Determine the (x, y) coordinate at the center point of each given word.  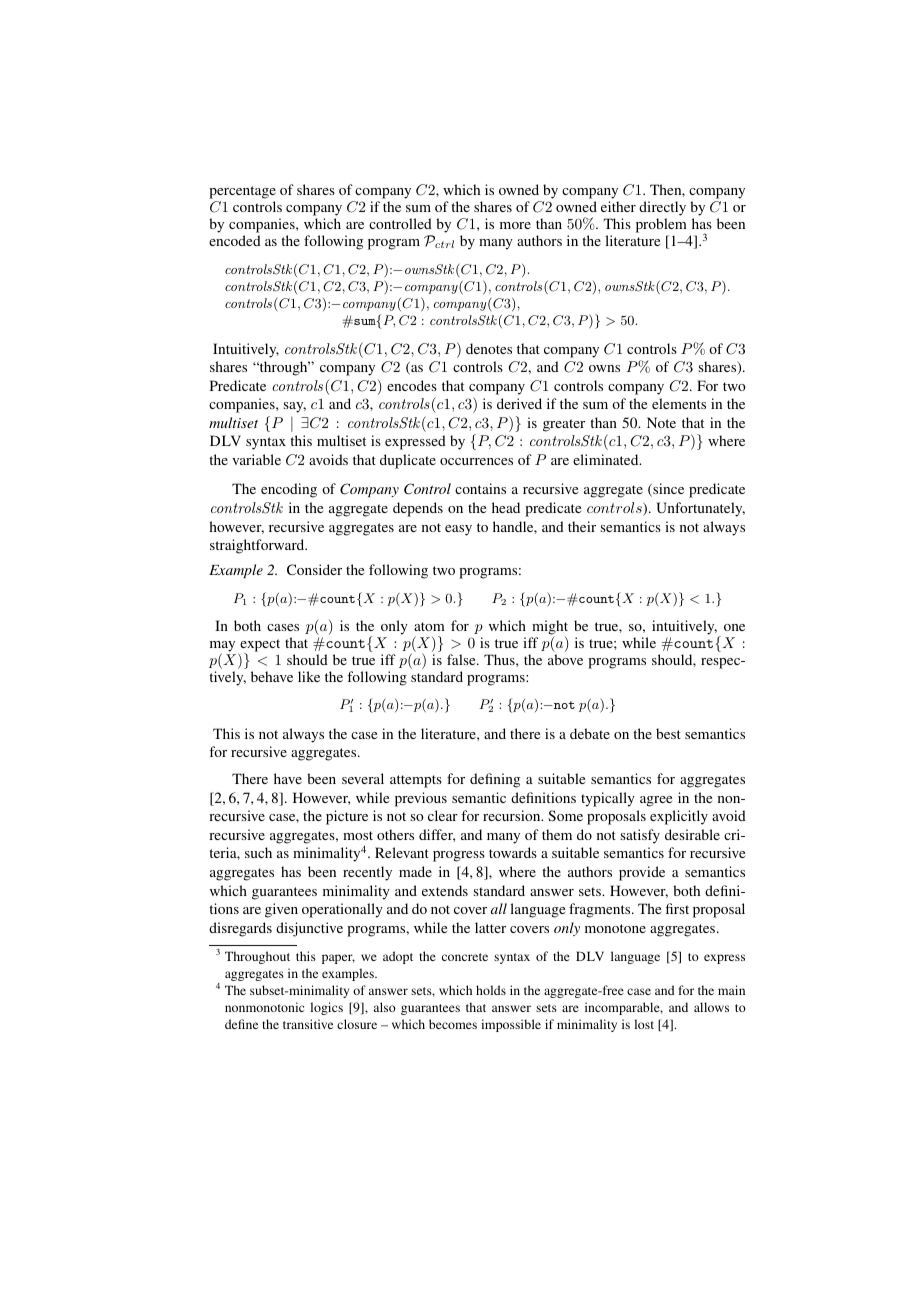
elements (679, 403)
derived (519, 403)
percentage (242, 192)
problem (661, 225)
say (295, 407)
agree (656, 801)
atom (429, 626)
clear (443, 815)
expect (259, 646)
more (515, 225)
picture (347, 817)
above (565, 659)
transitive (308, 1024)
